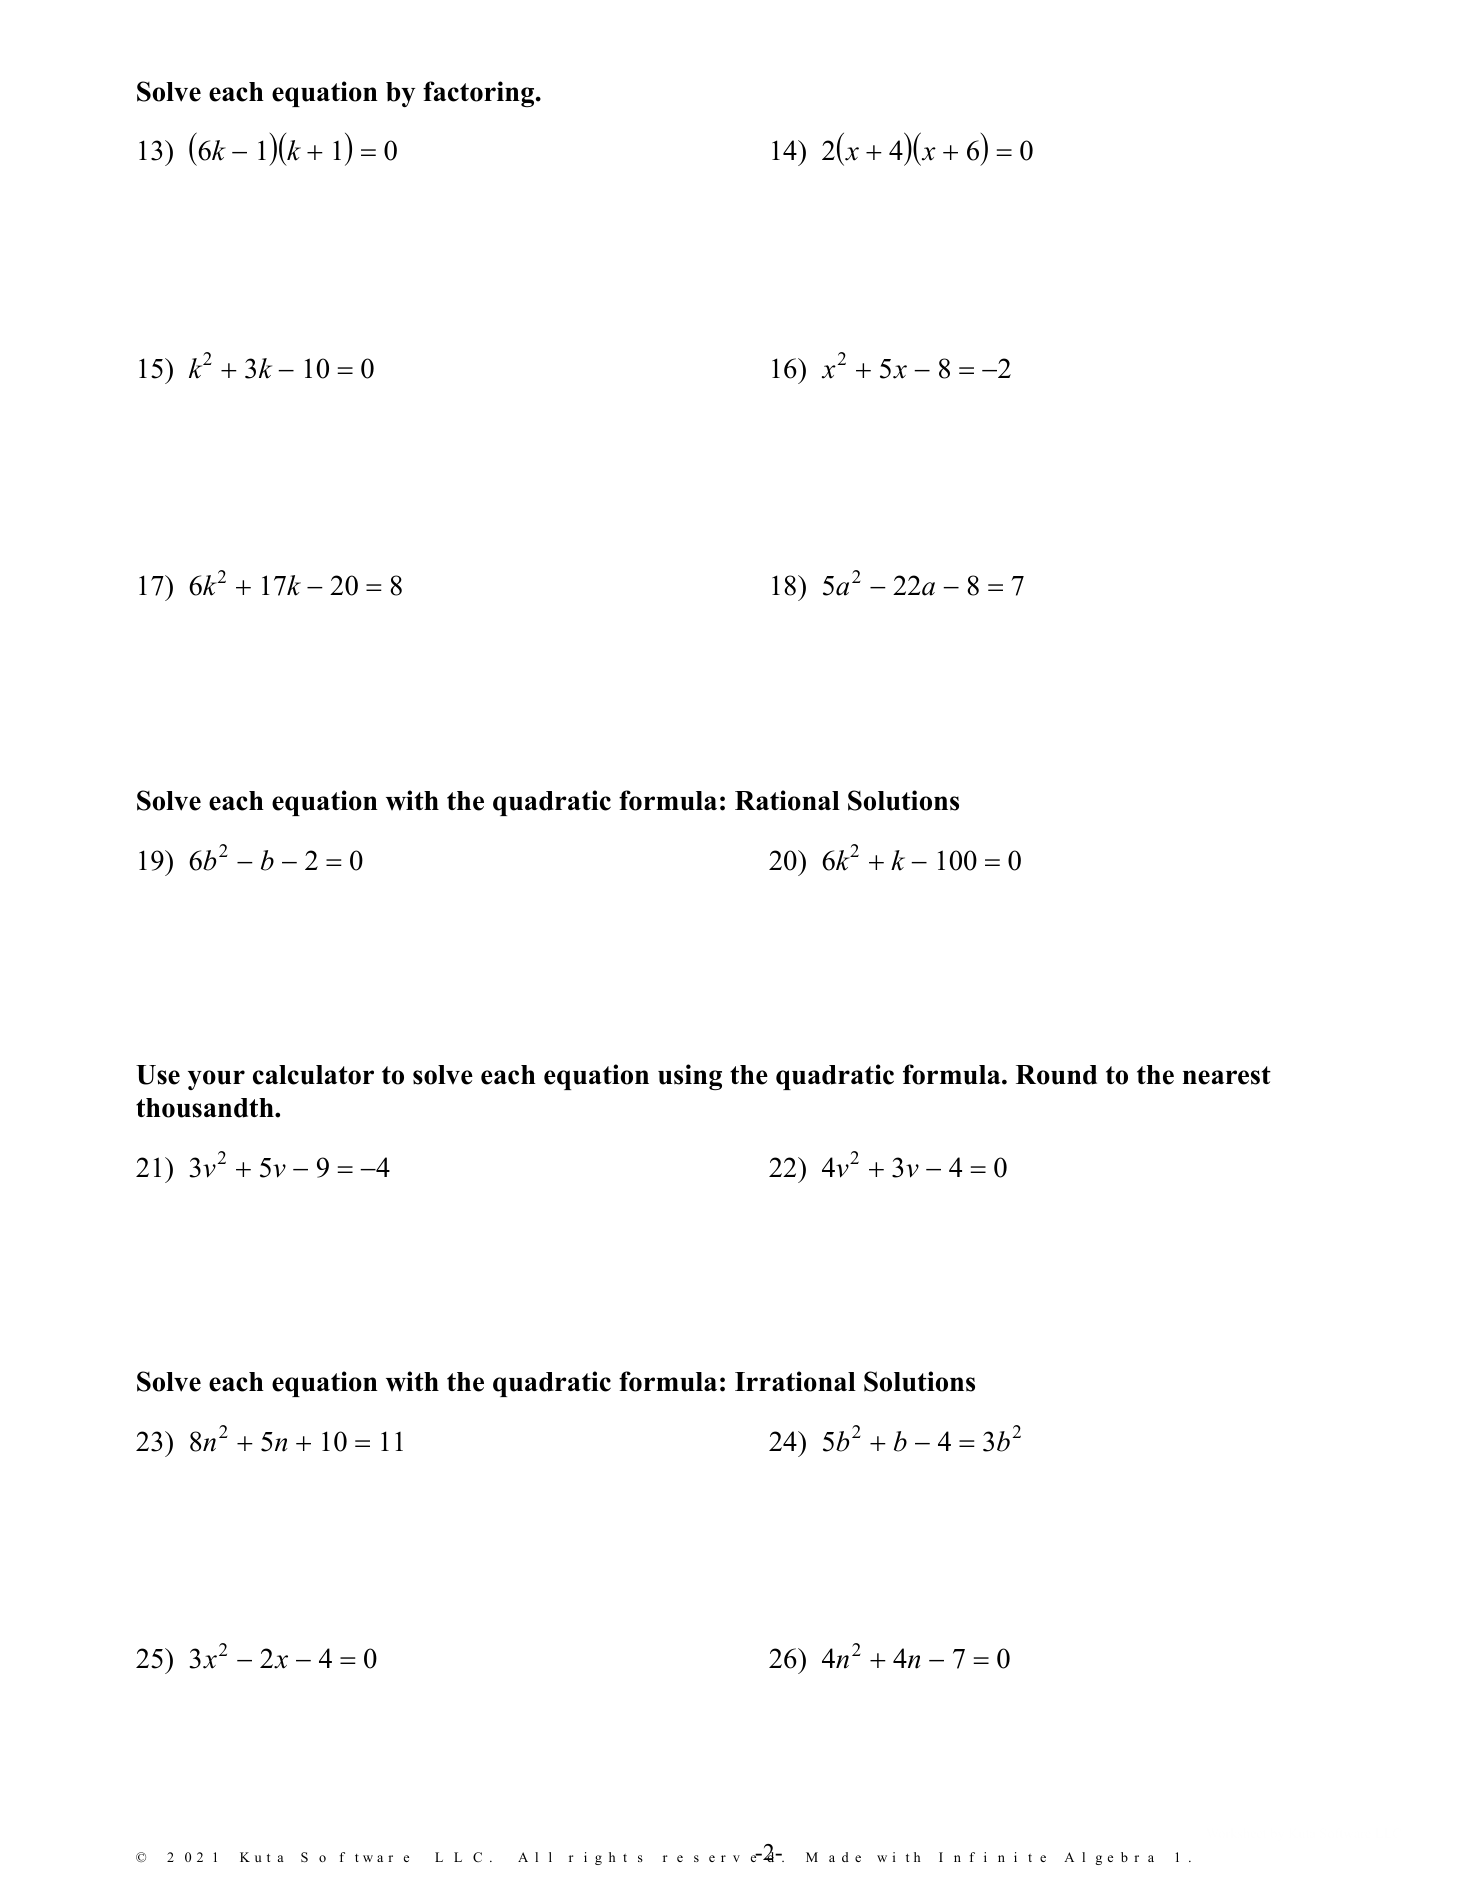 The height and width of the image is (1894, 1464). I want to click on Round, so click(1056, 1075).
